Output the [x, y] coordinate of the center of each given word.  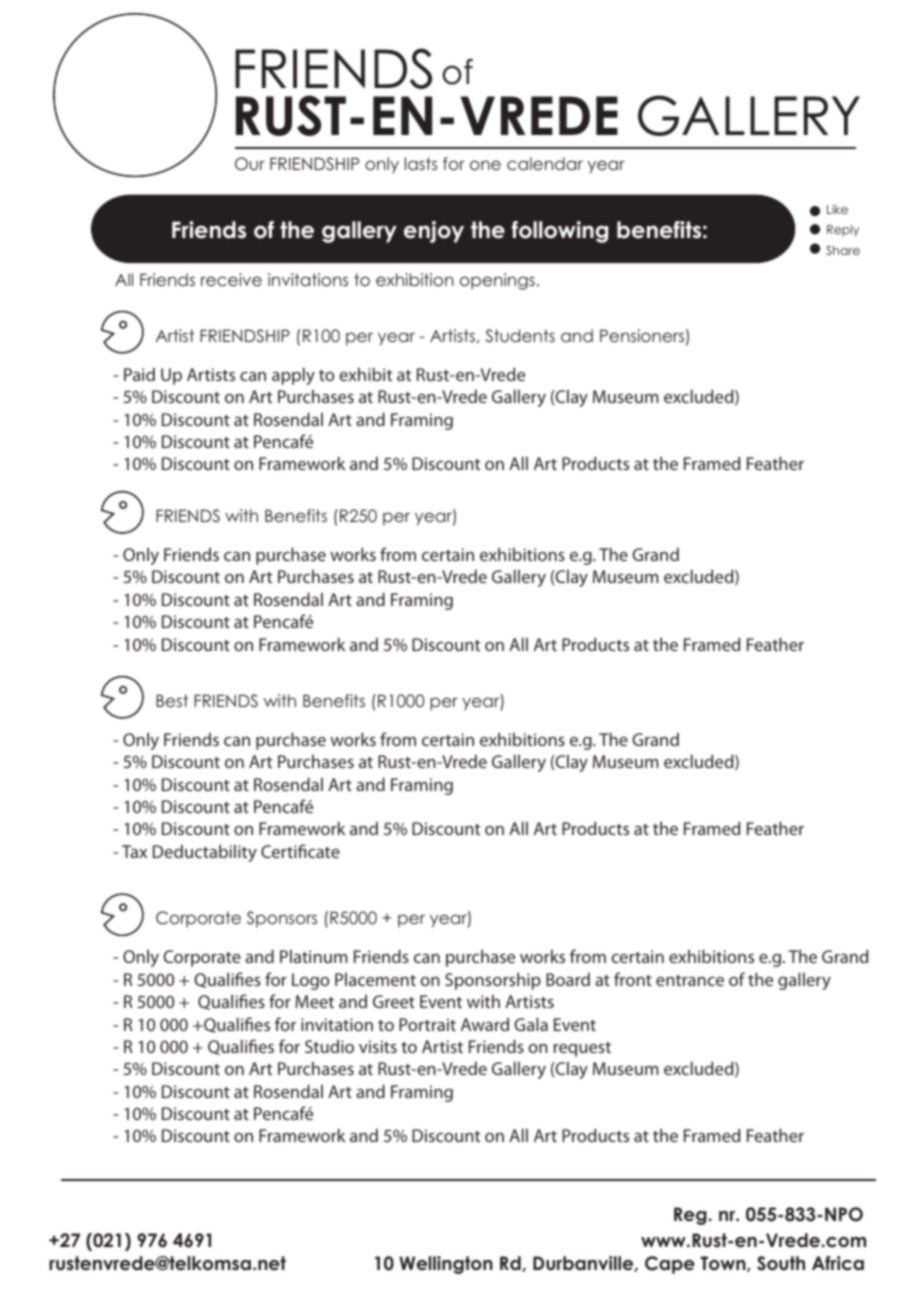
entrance [690, 980]
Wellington [446, 1265]
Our [250, 164]
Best [172, 700]
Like [837, 209]
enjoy [434, 232]
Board [568, 979]
